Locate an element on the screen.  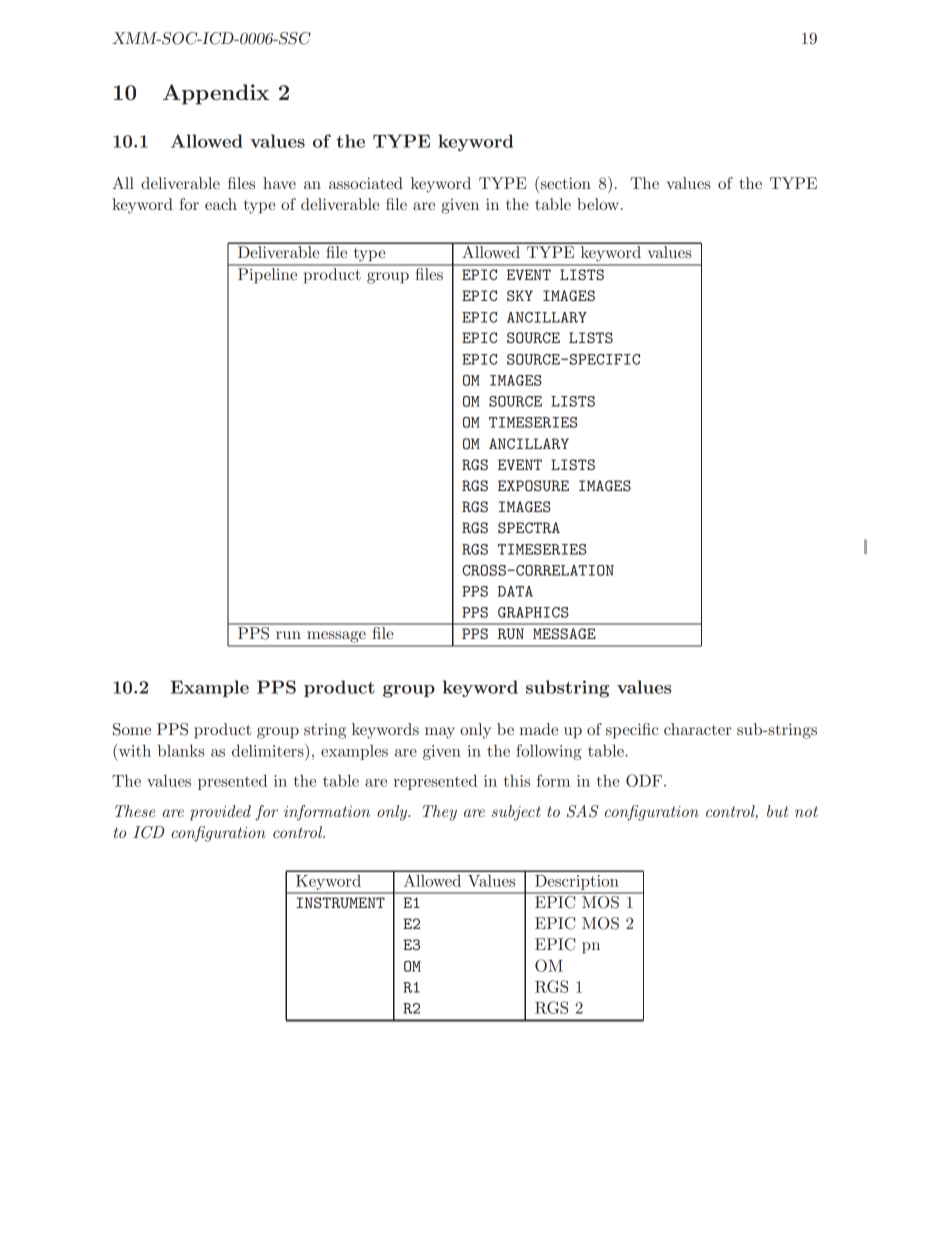
Appendix is located at coordinates (216, 94).
